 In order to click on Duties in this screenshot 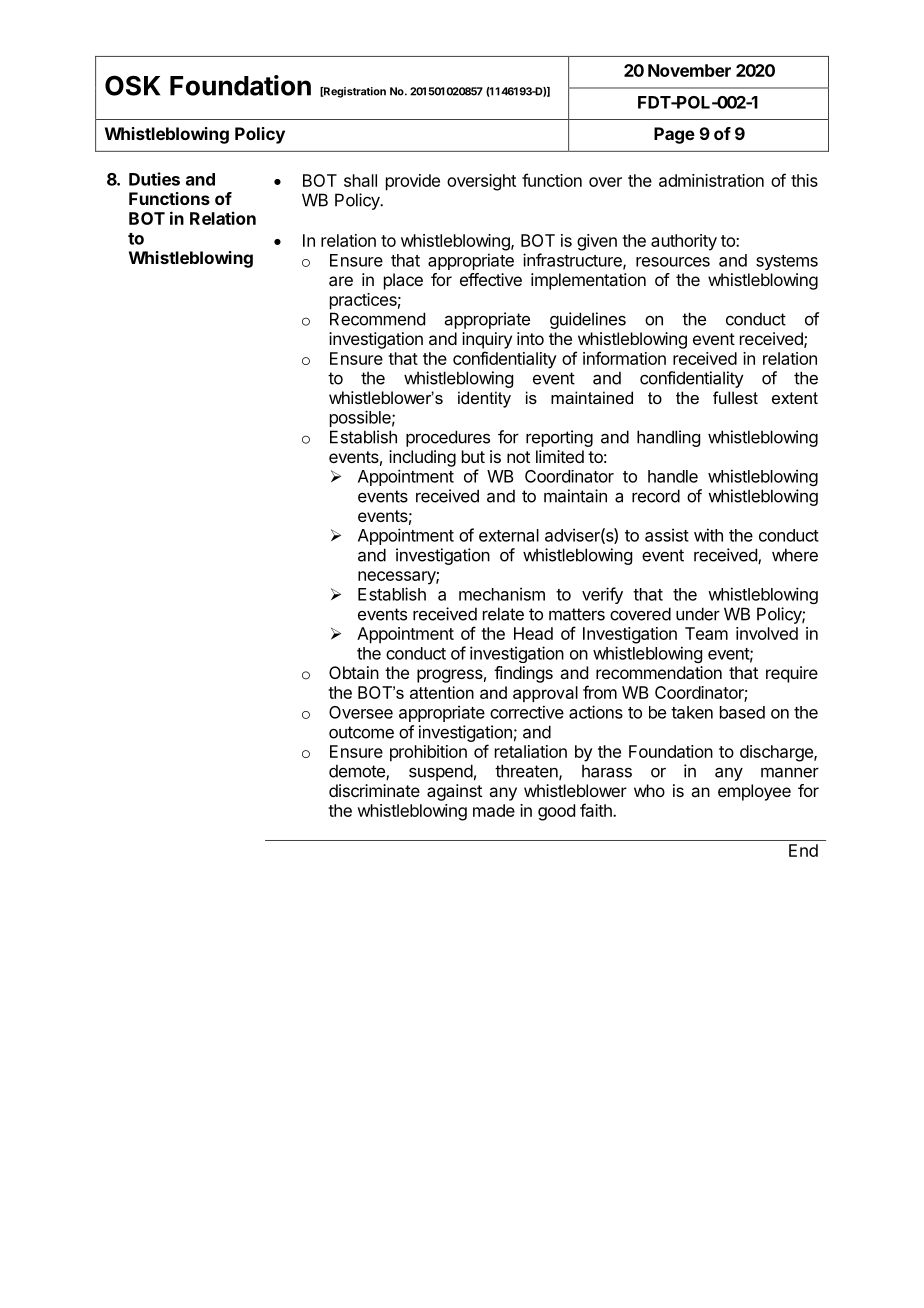, I will do `click(154, 179)`.
